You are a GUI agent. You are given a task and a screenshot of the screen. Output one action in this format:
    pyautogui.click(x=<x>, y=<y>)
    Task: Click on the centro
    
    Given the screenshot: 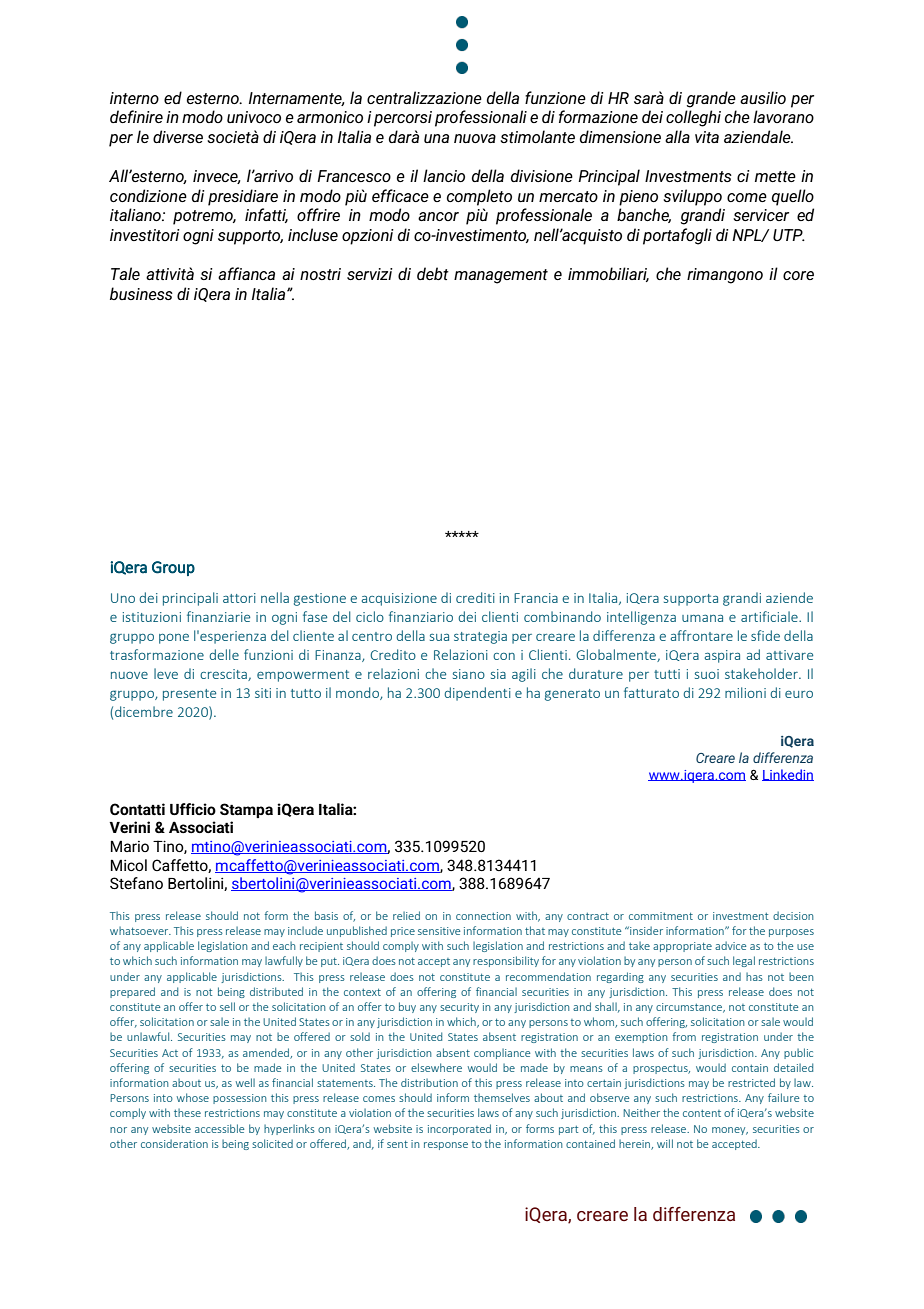 What is the action you would take?
    pyautogui.click(x=372, y=636)
